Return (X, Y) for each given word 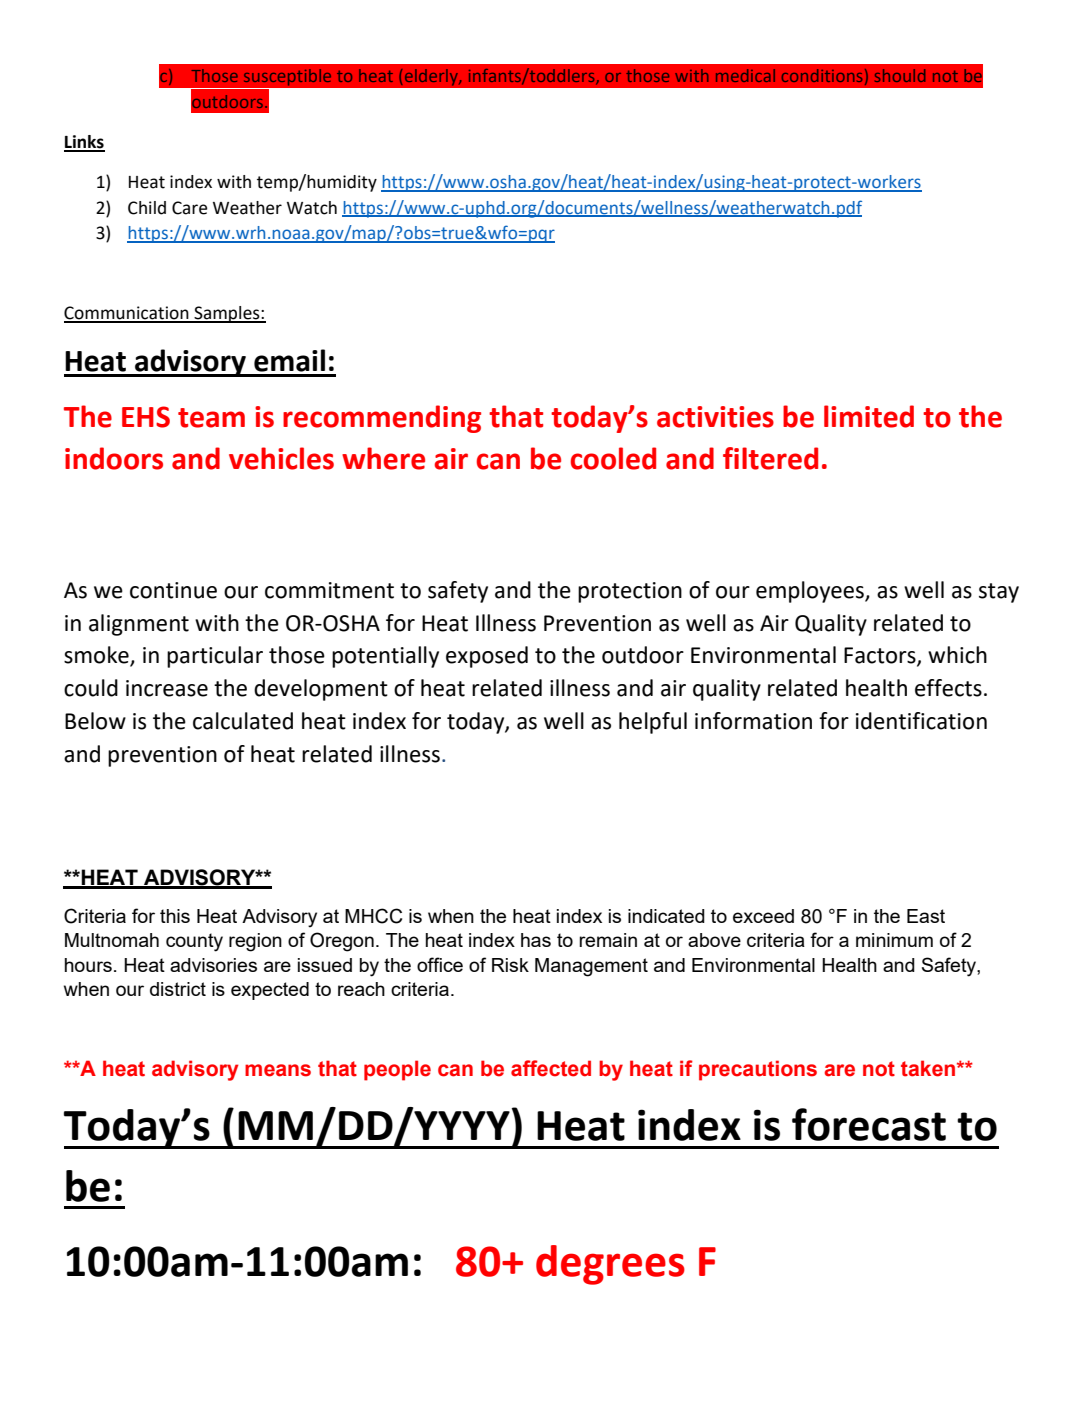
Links (84, 143)
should (900, 75)
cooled (613, 458)
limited (869, 416)
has (536, 940)
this (175, 916)
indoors (114, 458)
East (926, 916)
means (278, 1070)
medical (745, 75)
